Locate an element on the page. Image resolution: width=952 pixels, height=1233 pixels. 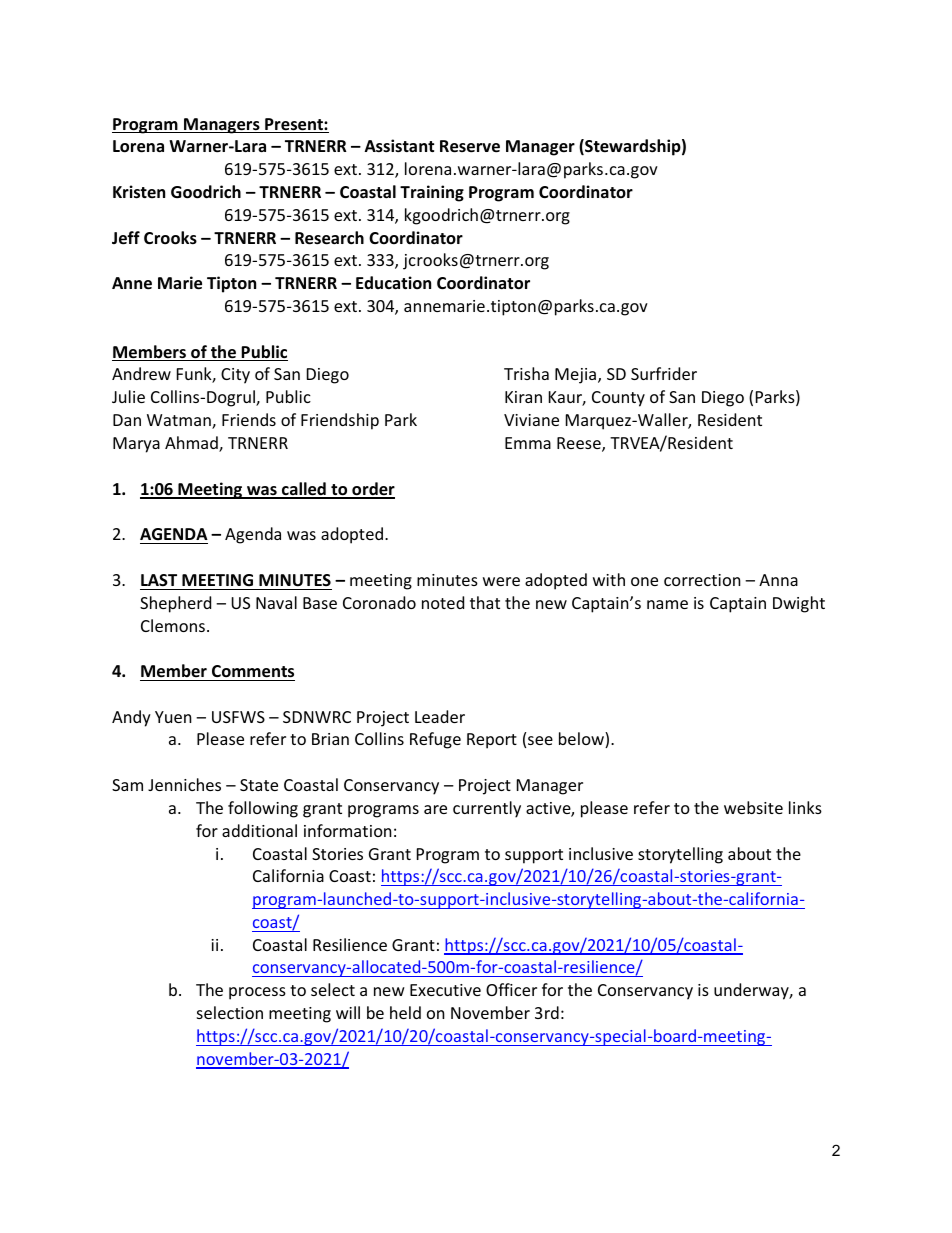
correction is located at coordinates (702, 580).
